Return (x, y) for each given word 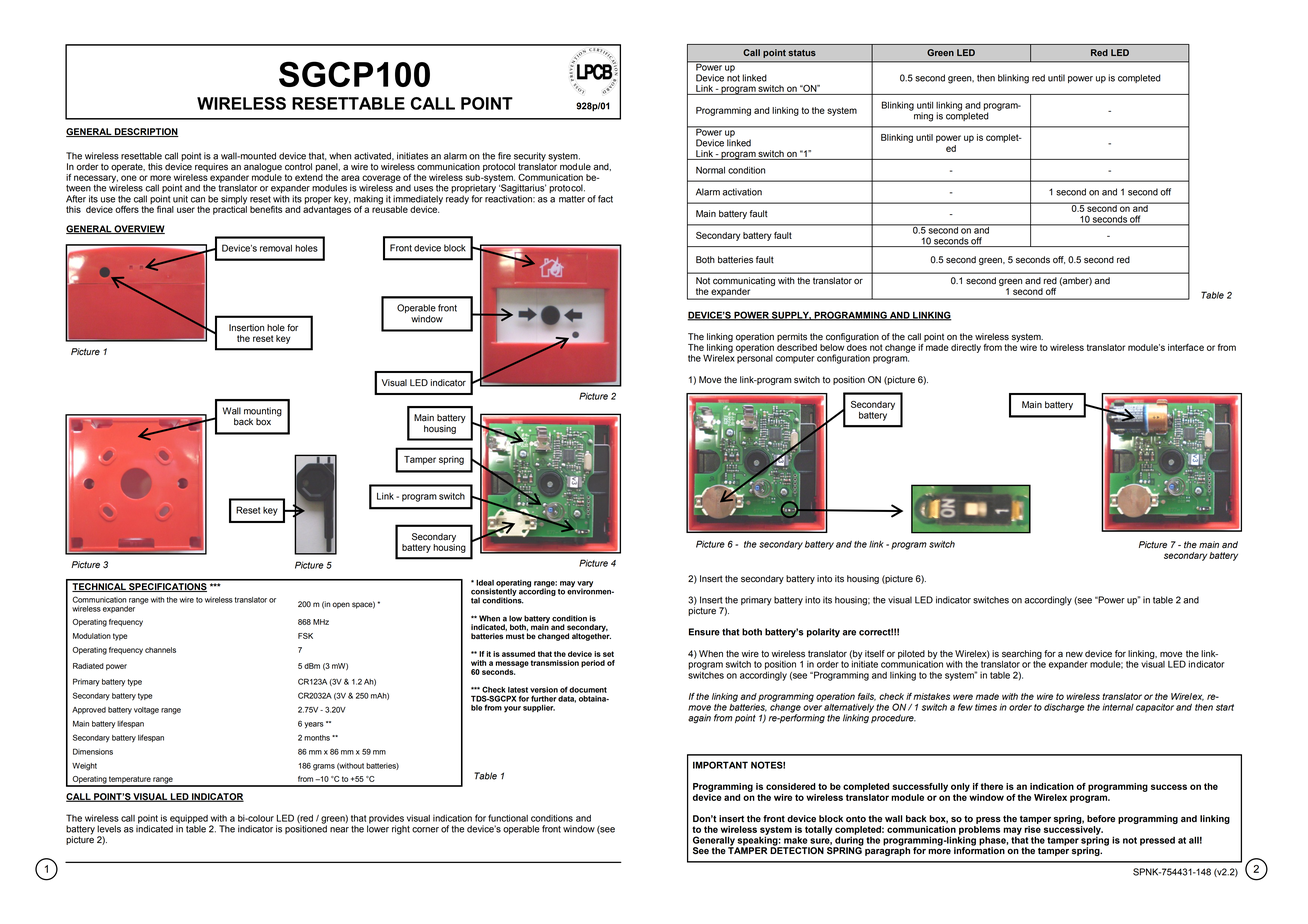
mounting (263, 413)
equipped (189, 820)
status (802, 52)
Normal (710, 170)
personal (755, 358)
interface (1186, 347)
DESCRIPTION (146, 132)
